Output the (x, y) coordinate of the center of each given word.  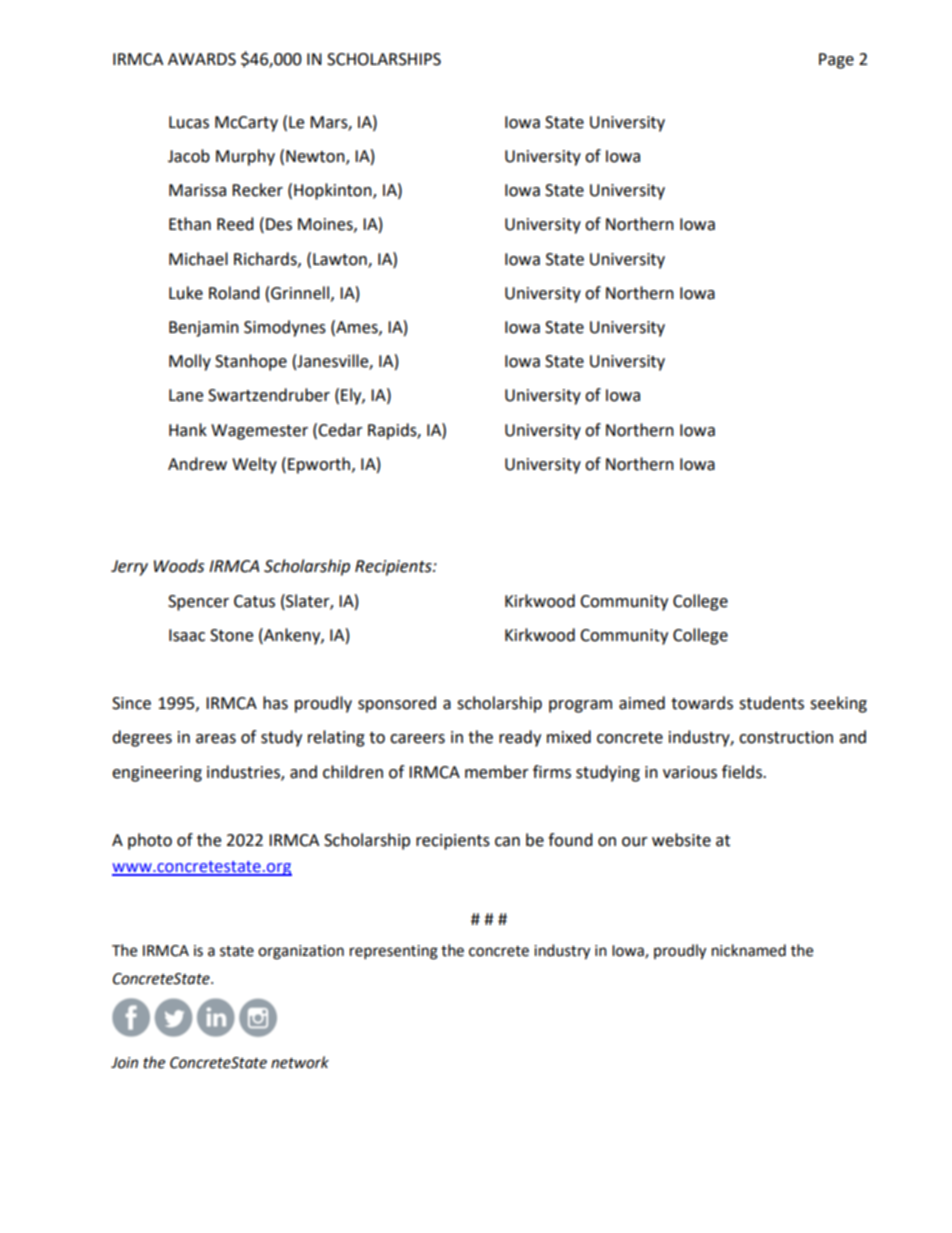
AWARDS (202, 59)
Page (836, 61)
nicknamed (749, 950)
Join (124, 1063)
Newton (316, 157)
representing (394, 952)
